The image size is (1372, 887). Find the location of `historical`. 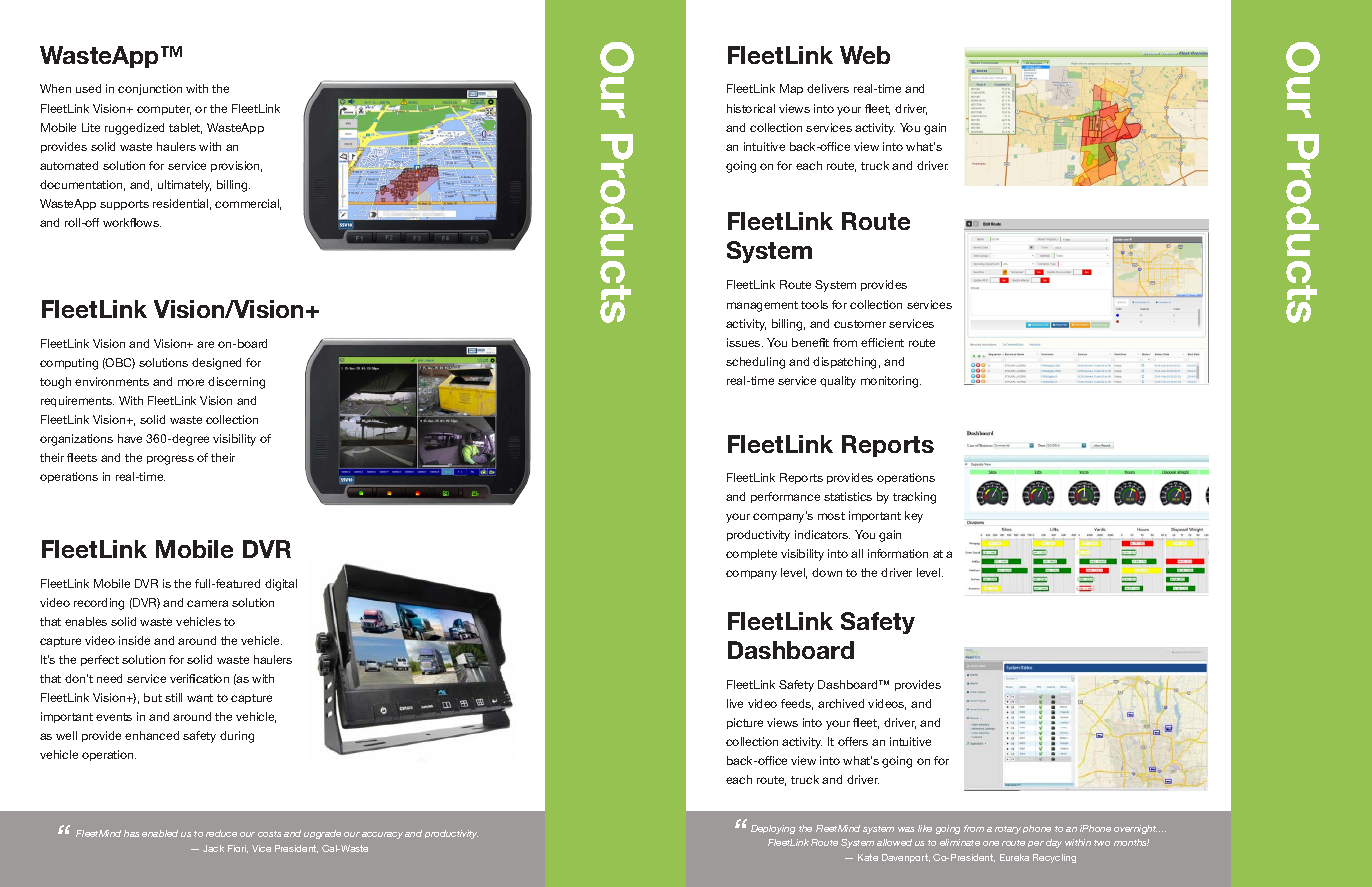

historical is located at coordinates (751, 108).
